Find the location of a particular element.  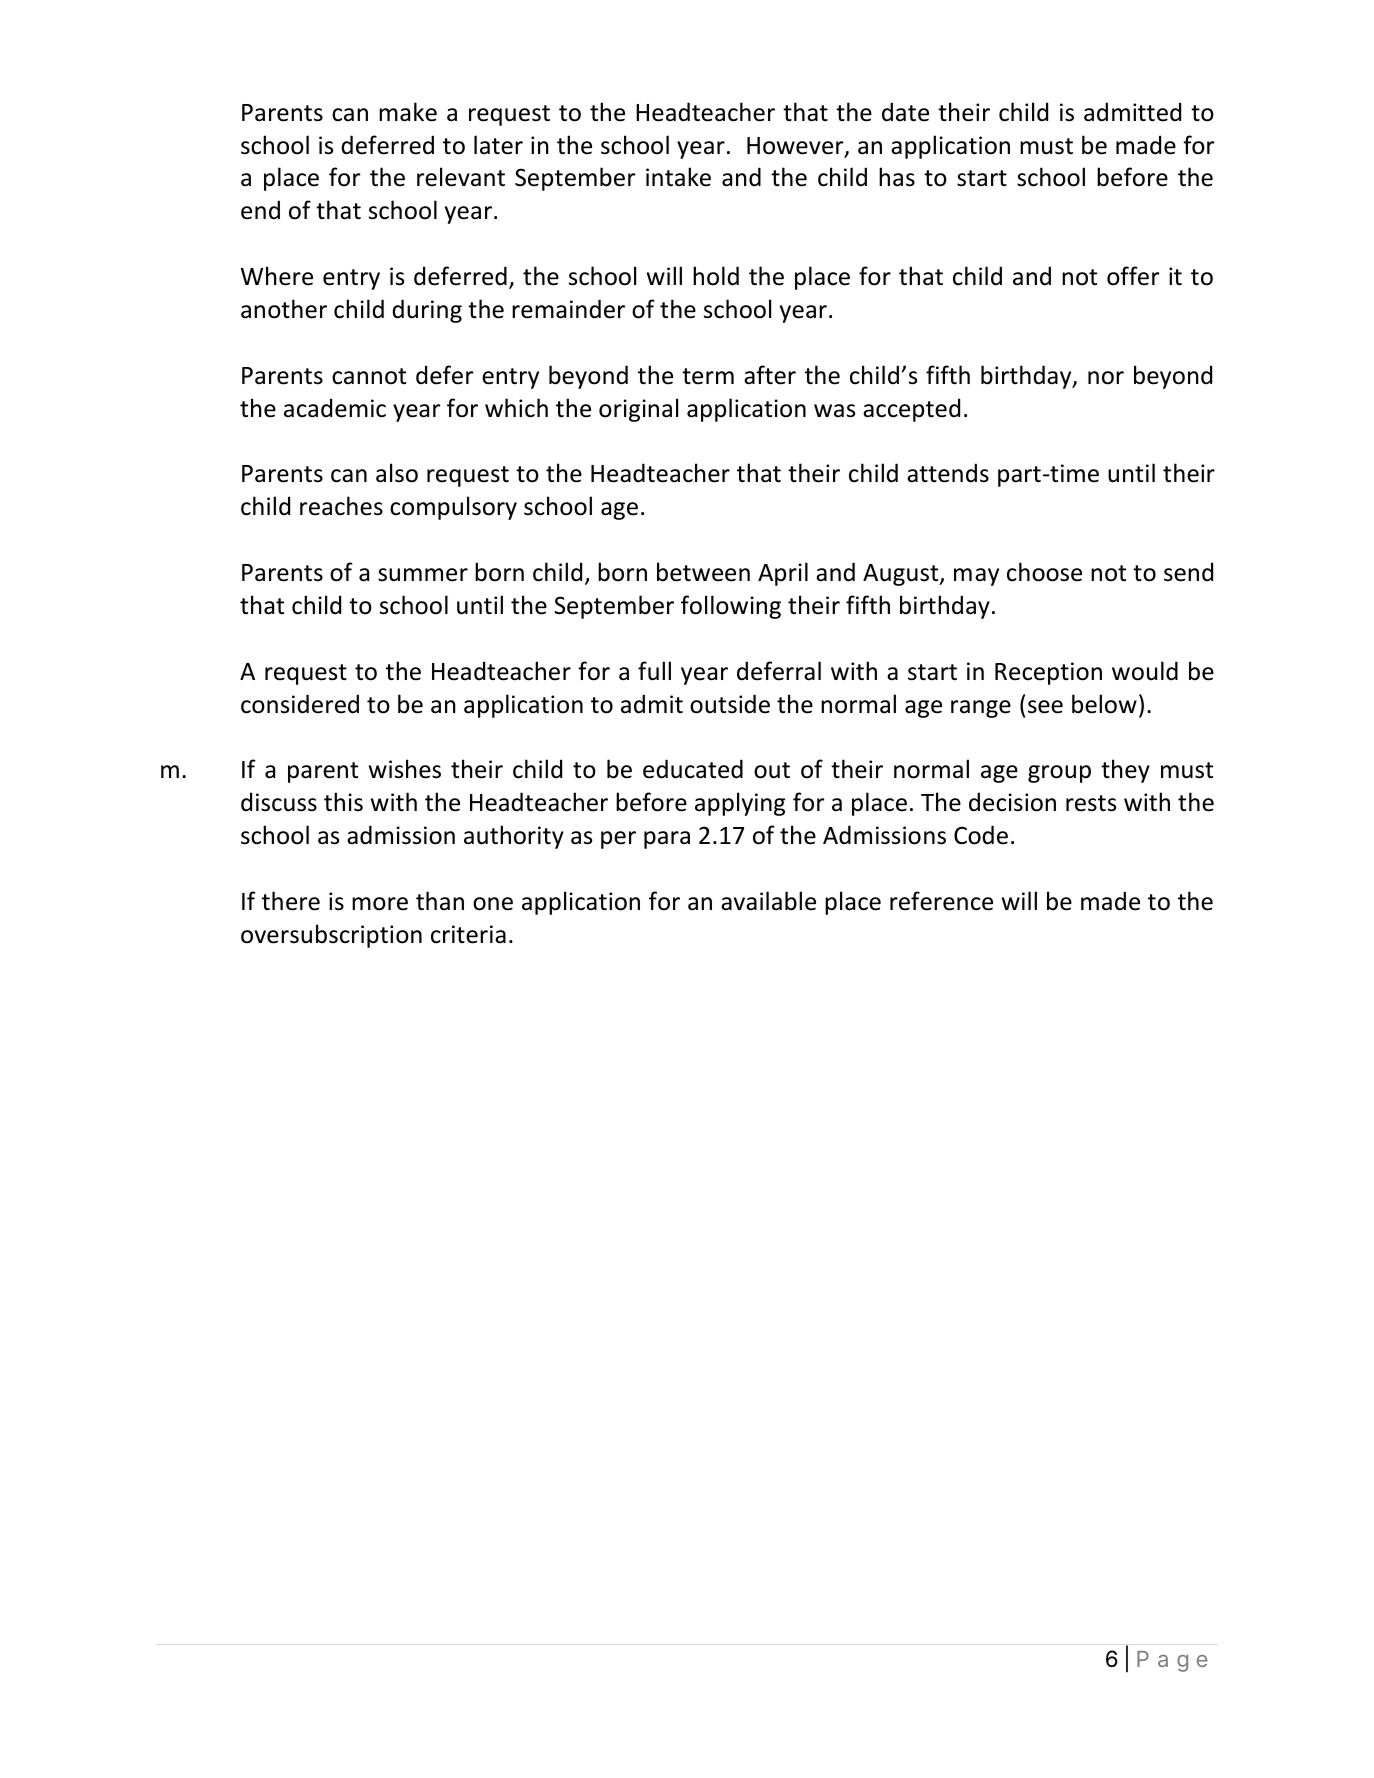

offer is located at coordinates (1133, 276).
